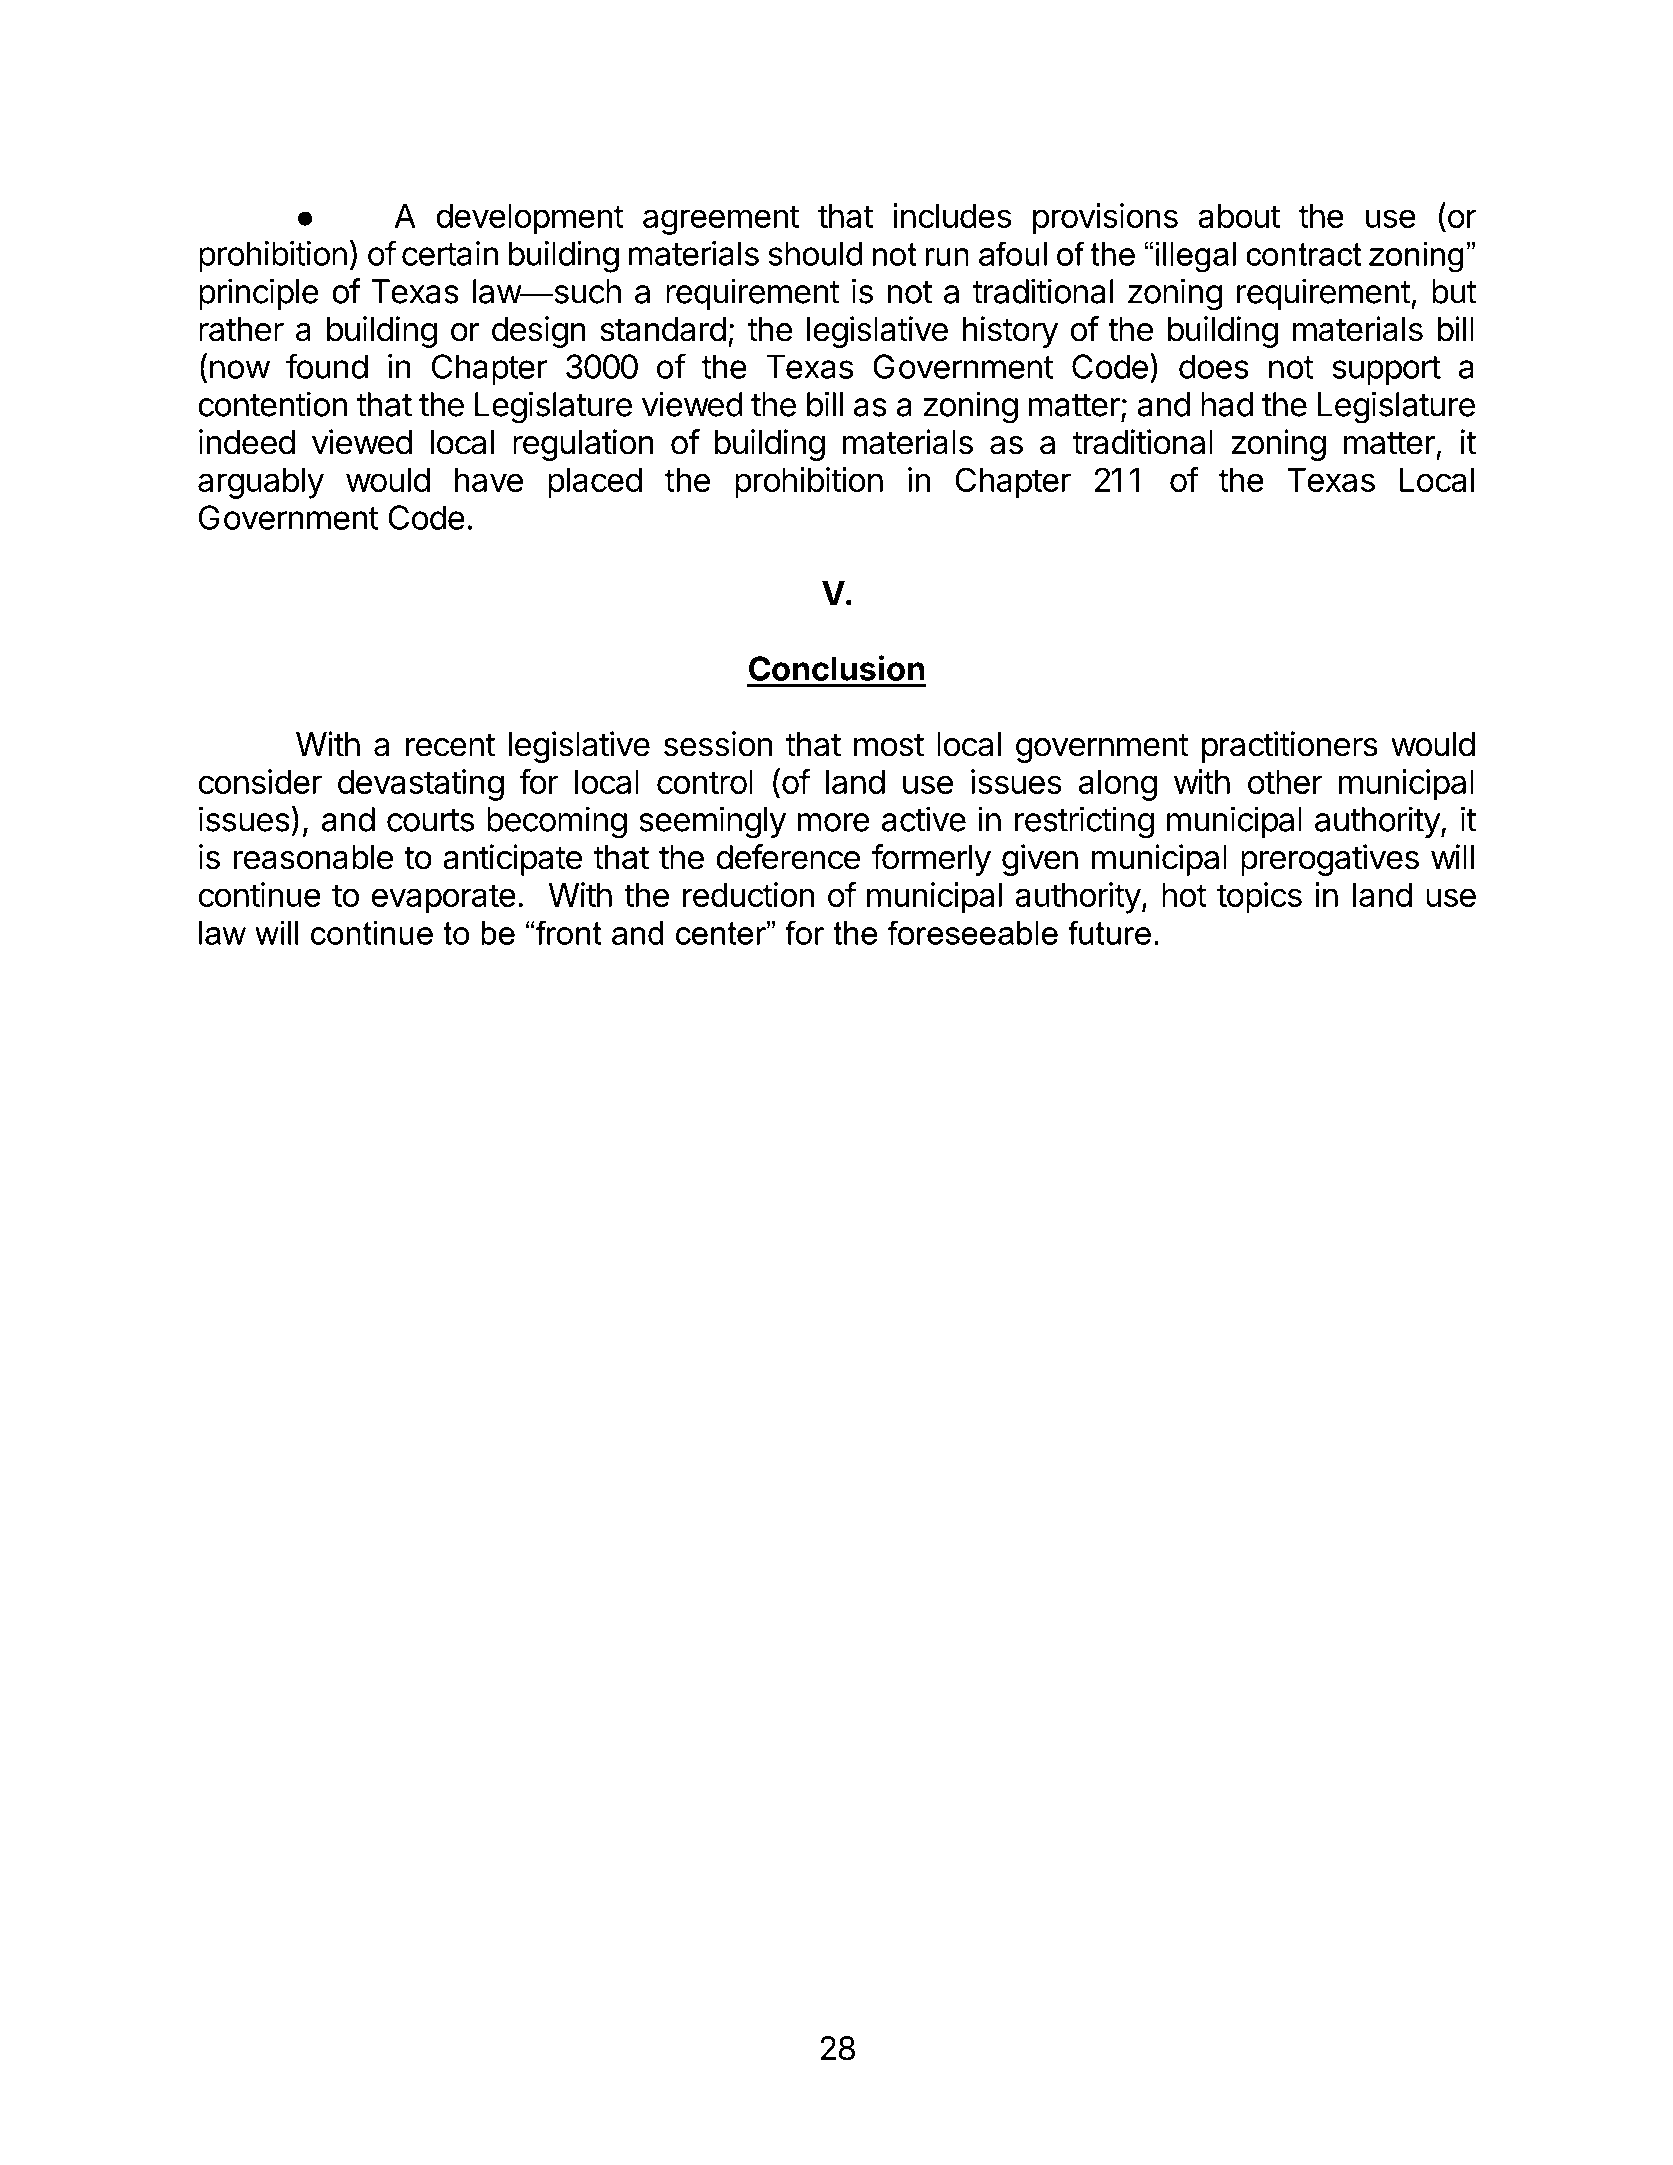  Describe the element at coordinates (1227, 404) in the image. I see `had` at that location.
